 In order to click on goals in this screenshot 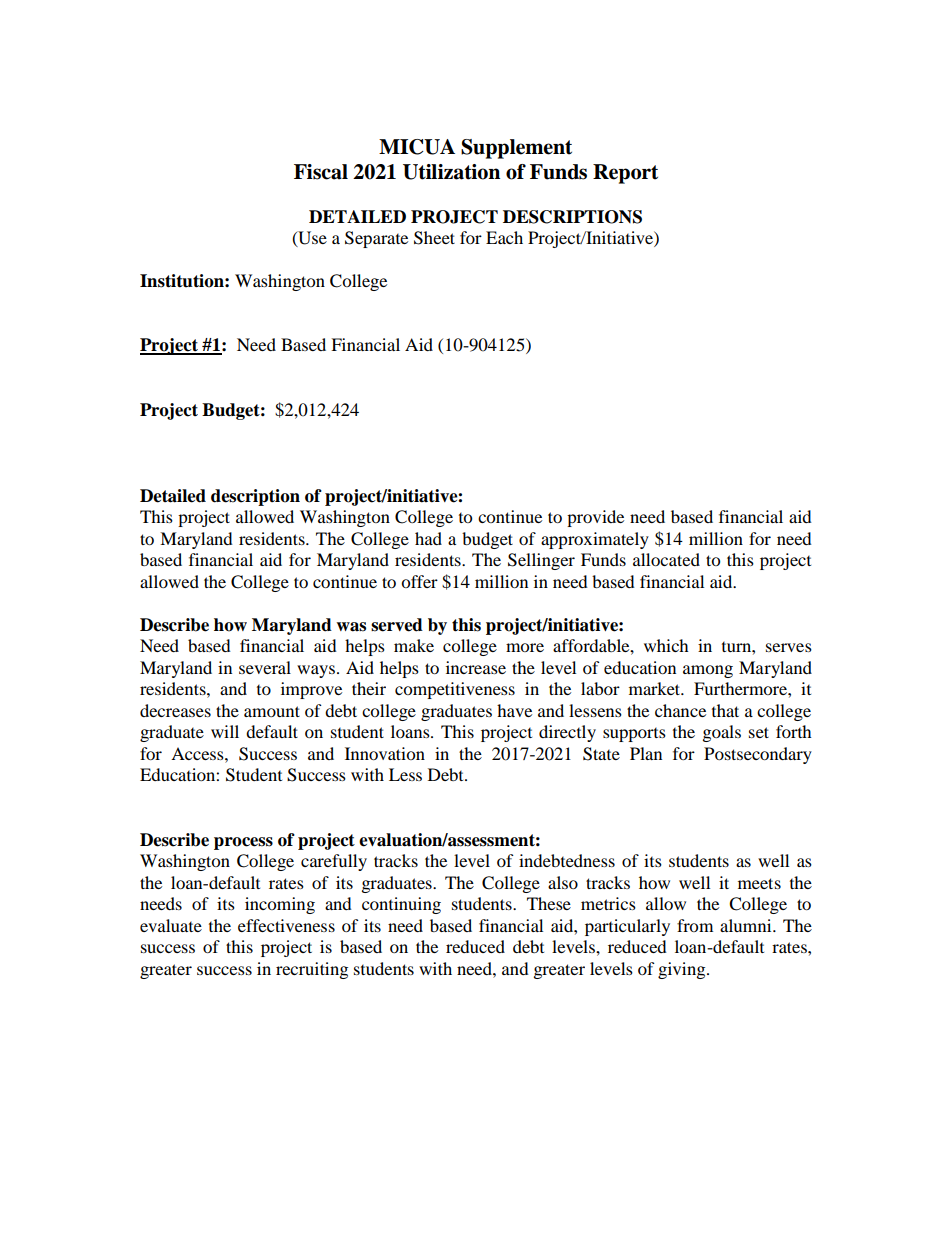, I will do `click(722, 733)`.
